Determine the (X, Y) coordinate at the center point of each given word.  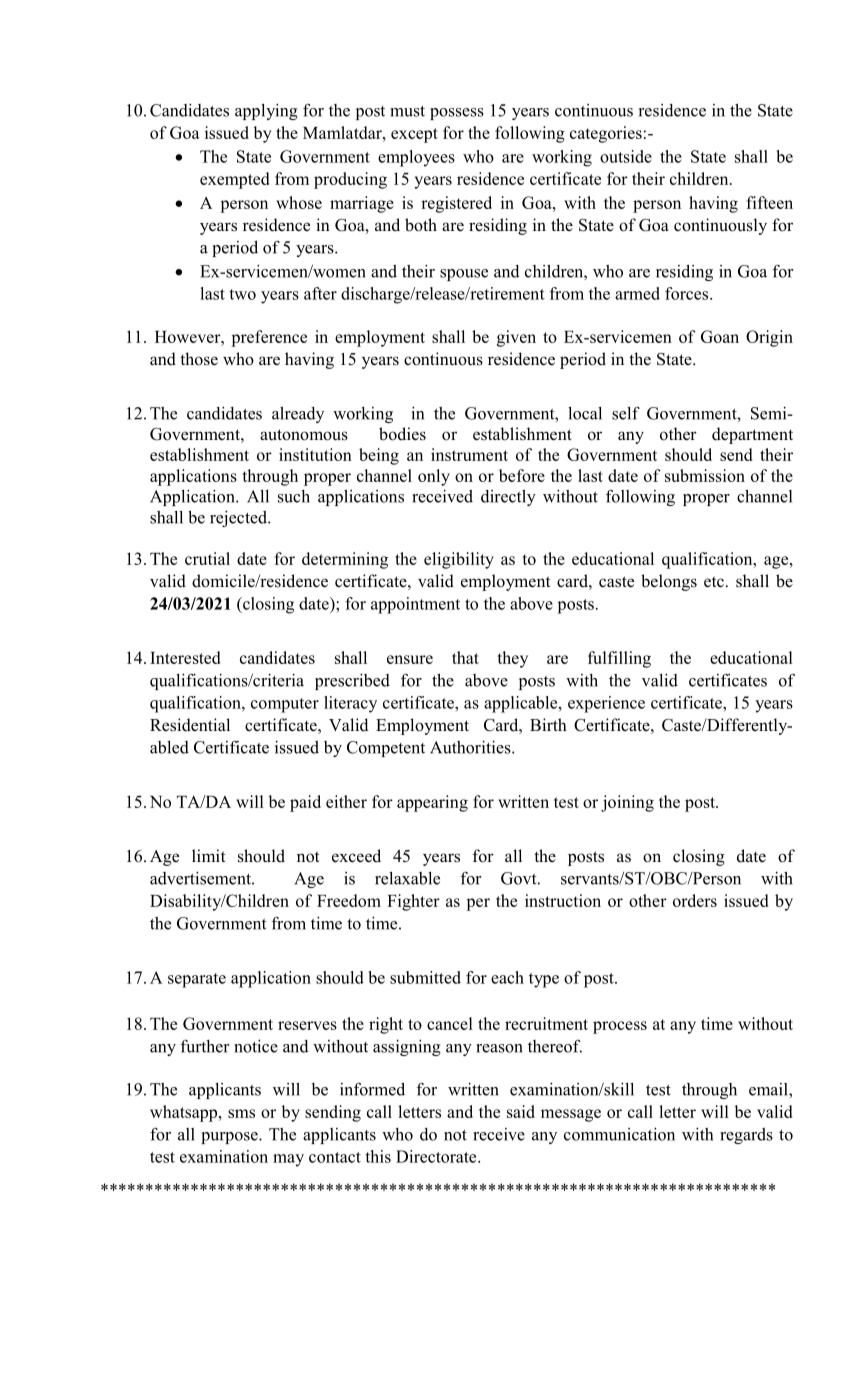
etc (714, 582)
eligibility (459, 560)
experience (606, 704)
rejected (239, 519)
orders (695, 900)
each (507, 977)
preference (269, 338)
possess (457, 114)
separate (197, 980)
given (516, 338)
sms (241, 1113)
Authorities (471, 747)
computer (285, 705)
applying (266, 112)
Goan (720, 336)
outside (626, 156)
